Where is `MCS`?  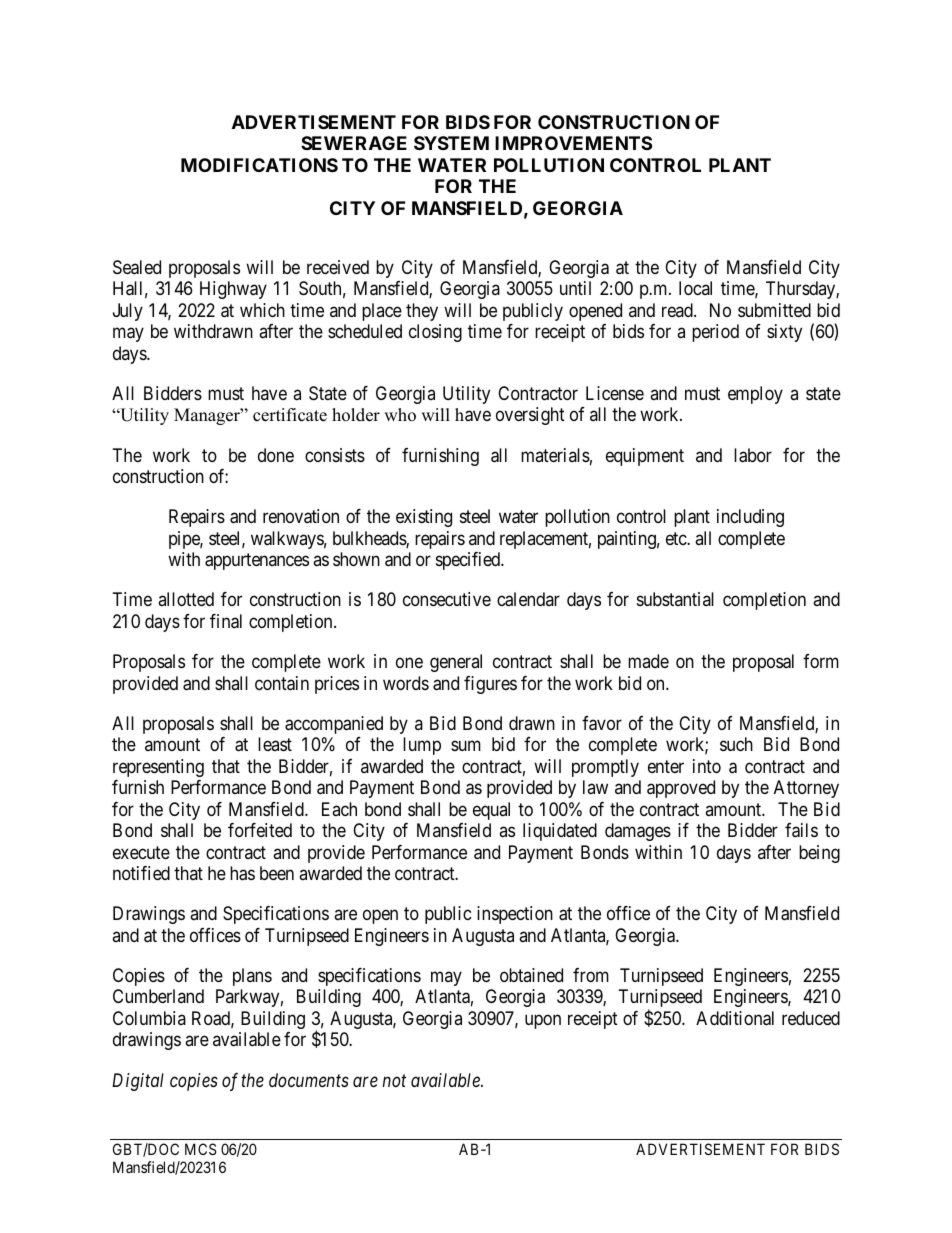
MCS is located at coordinates (201, 1149).
